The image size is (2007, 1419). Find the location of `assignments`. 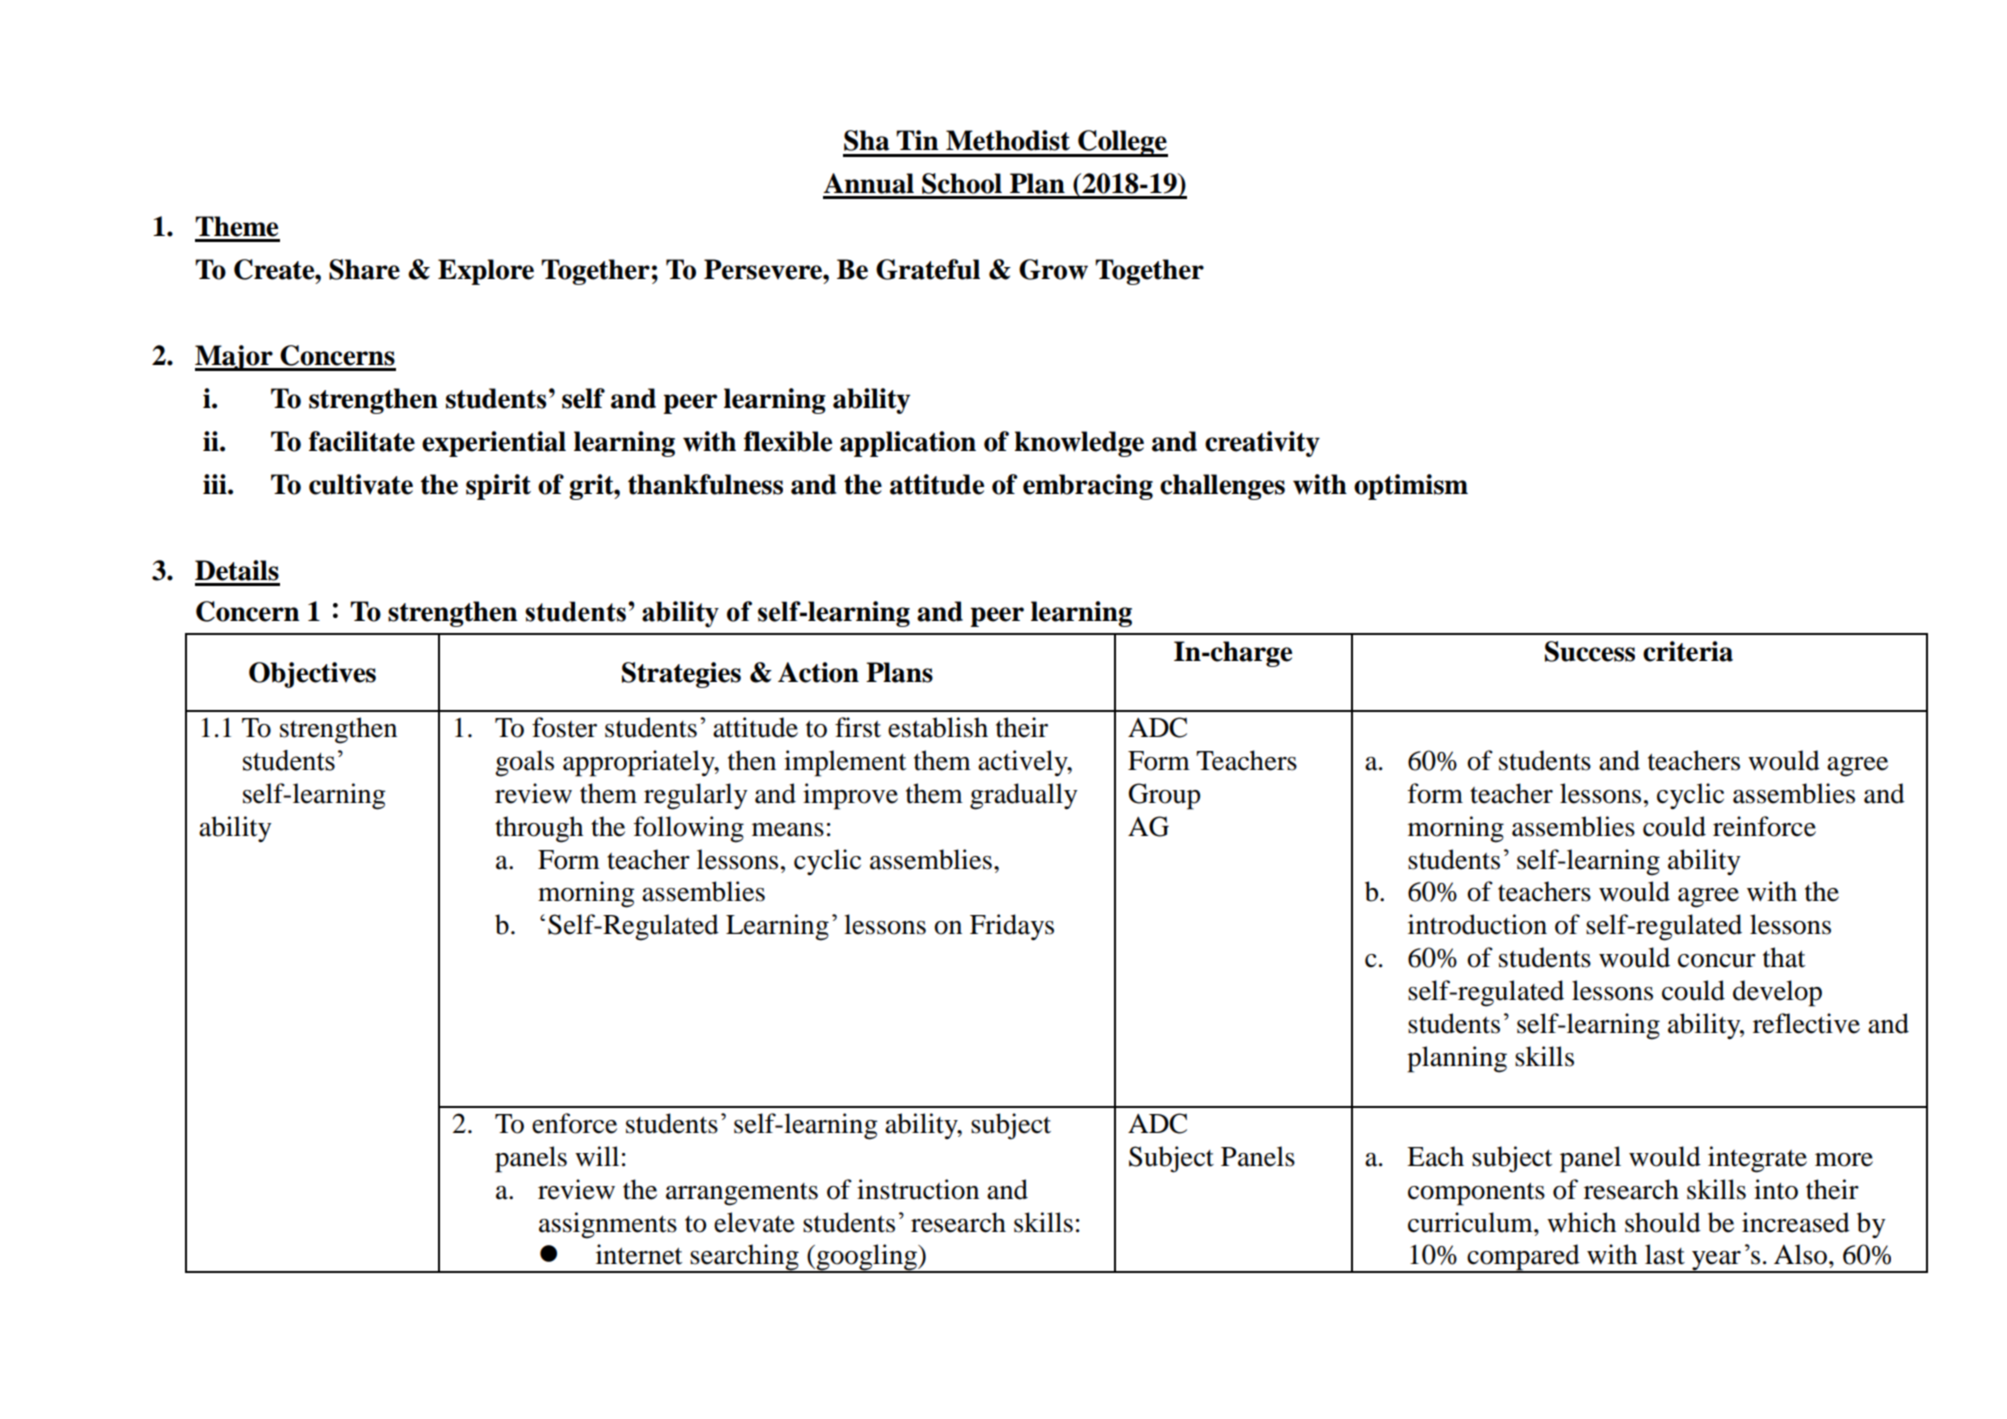

assignments is located at coordinates (608, 1225).
